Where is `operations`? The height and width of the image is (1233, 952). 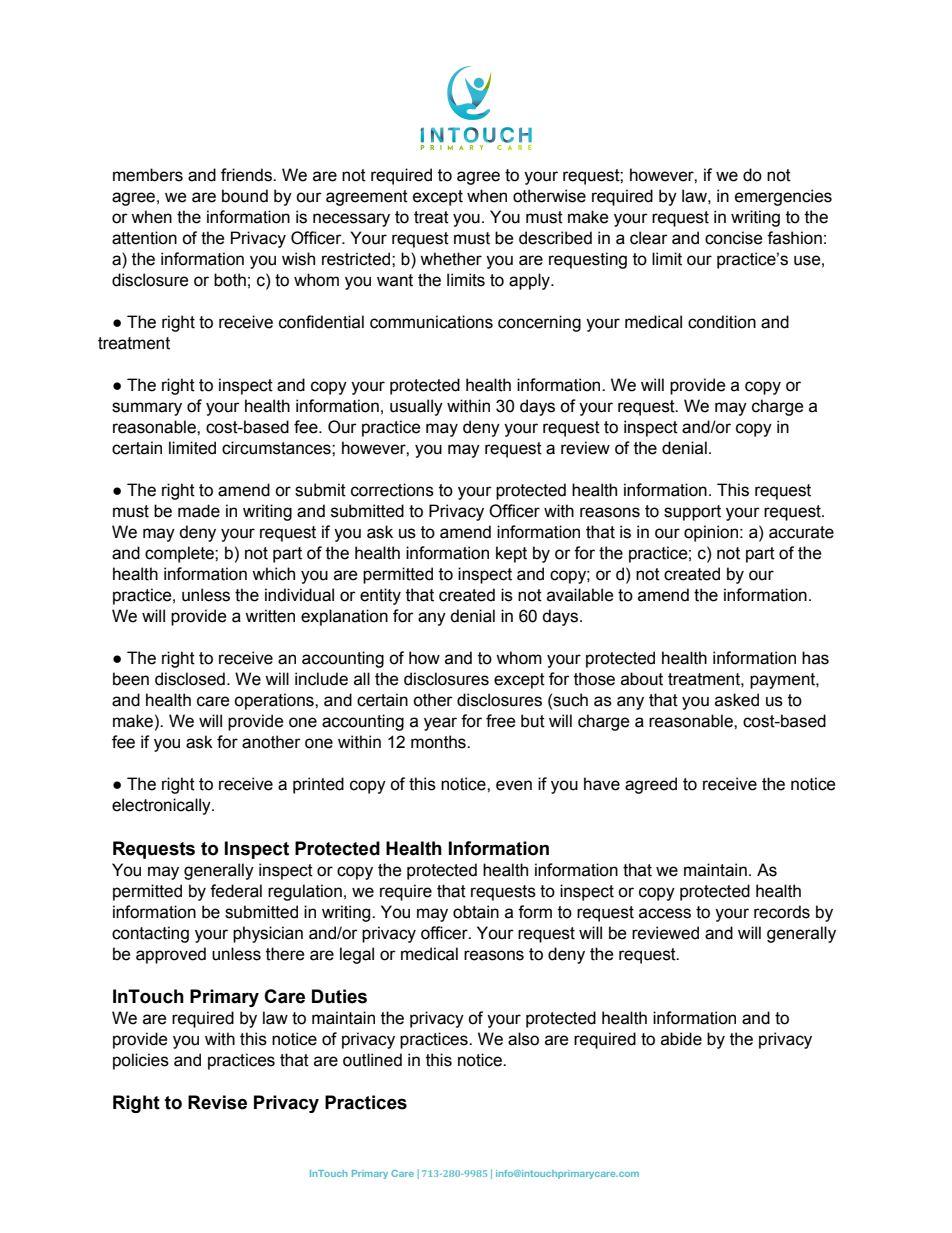
operations is located at coordinates (275, 701).
